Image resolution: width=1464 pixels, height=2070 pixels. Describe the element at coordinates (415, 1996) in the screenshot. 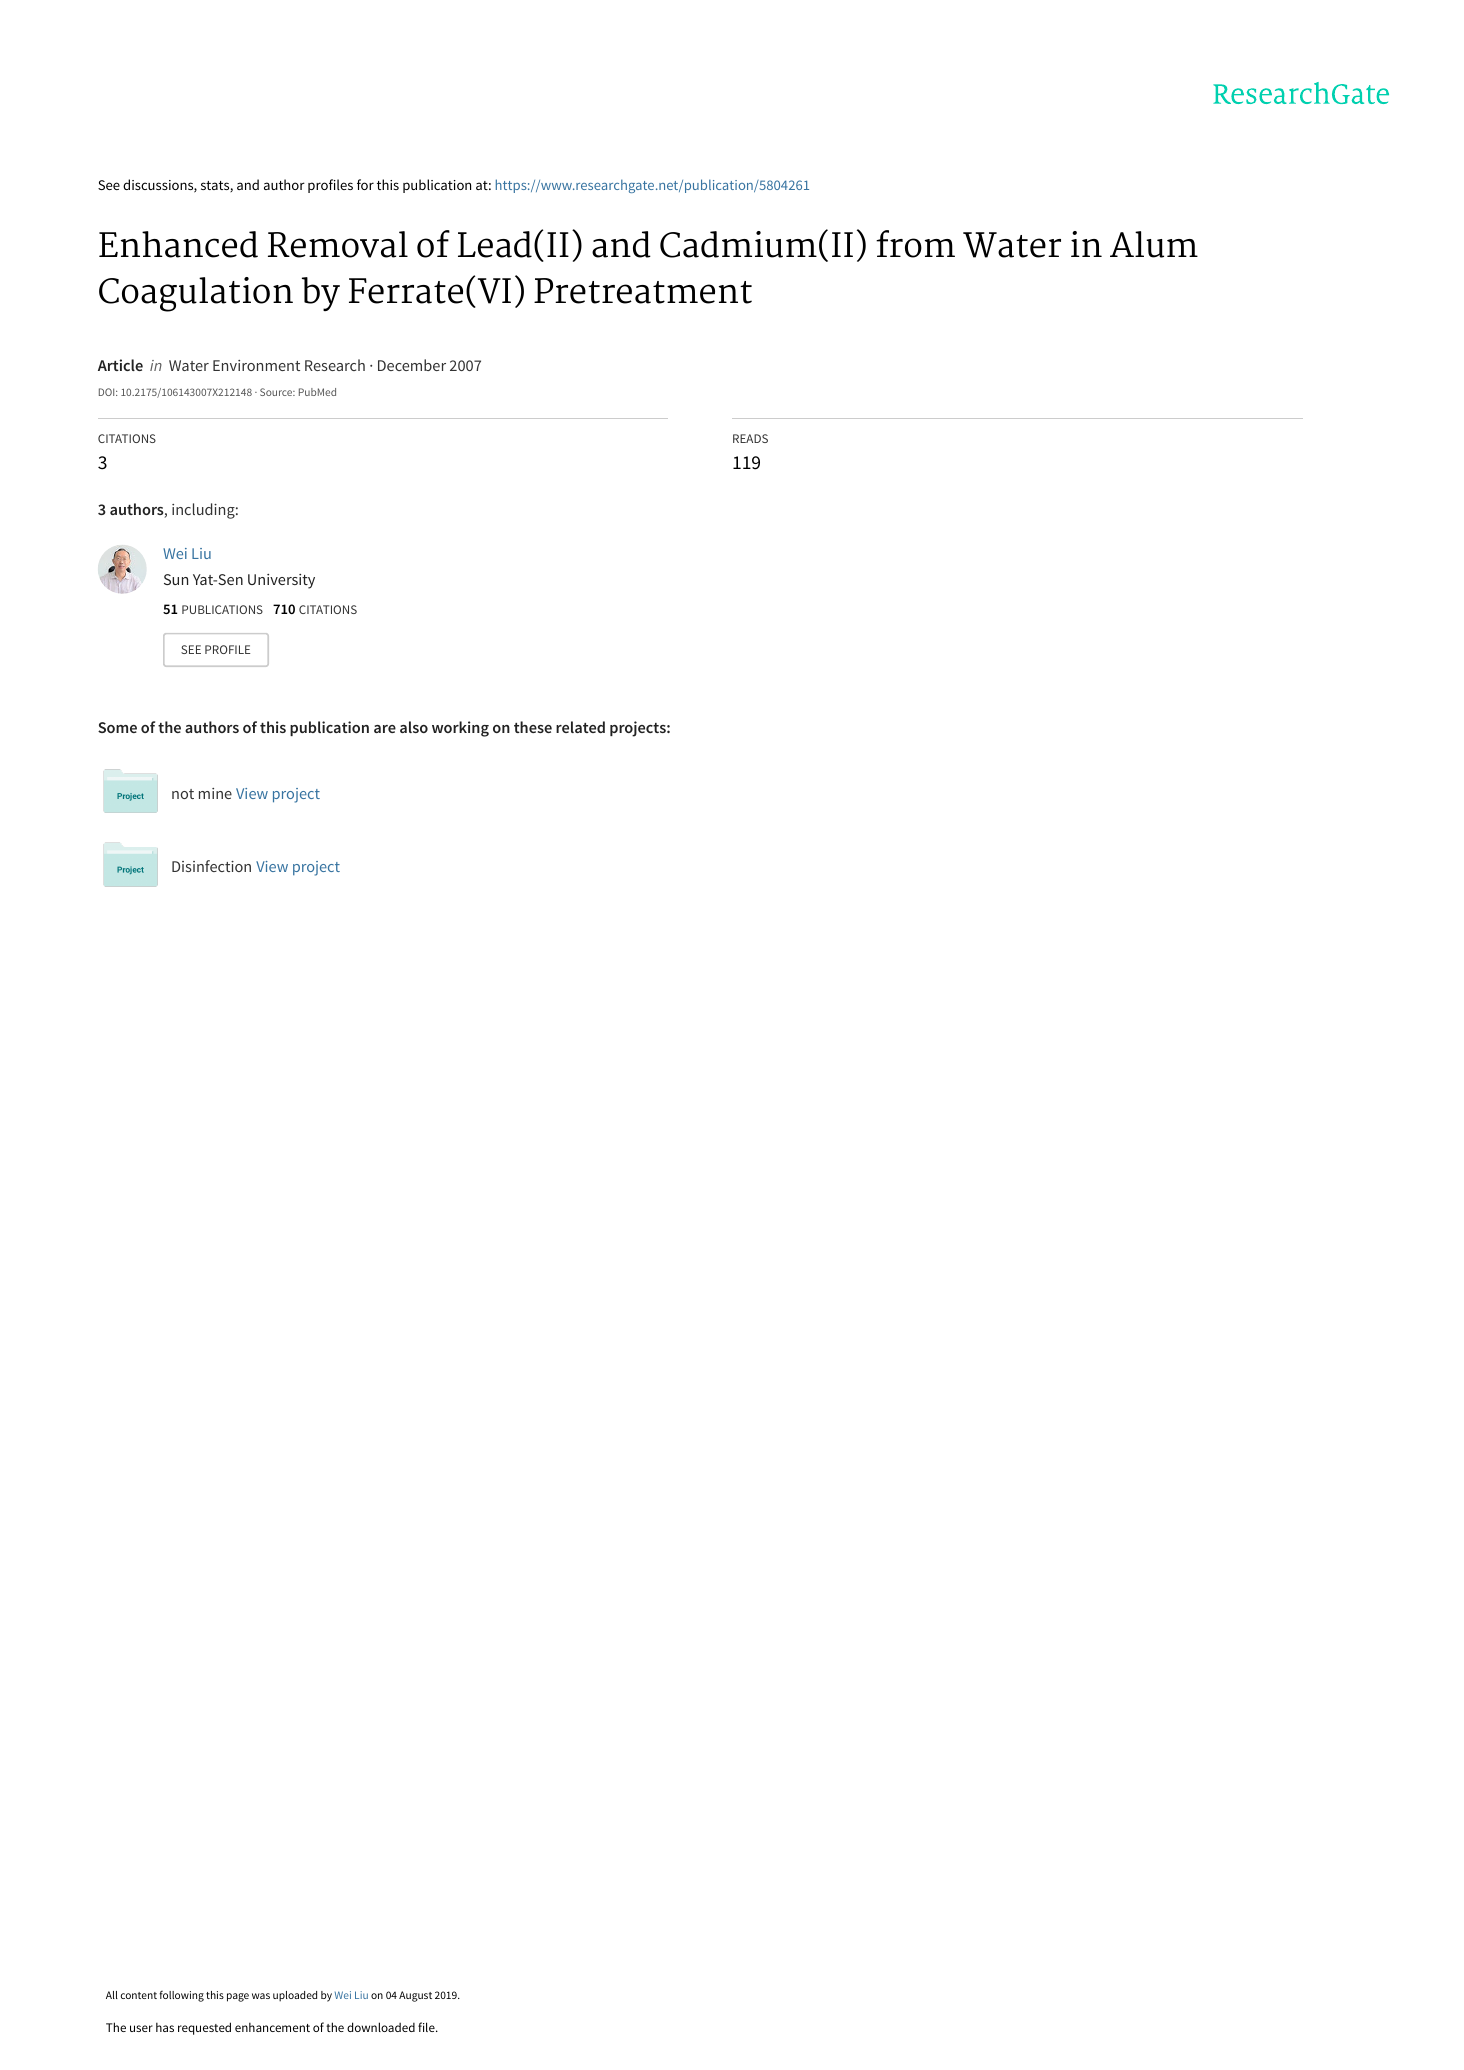

I see `August` at that location.
